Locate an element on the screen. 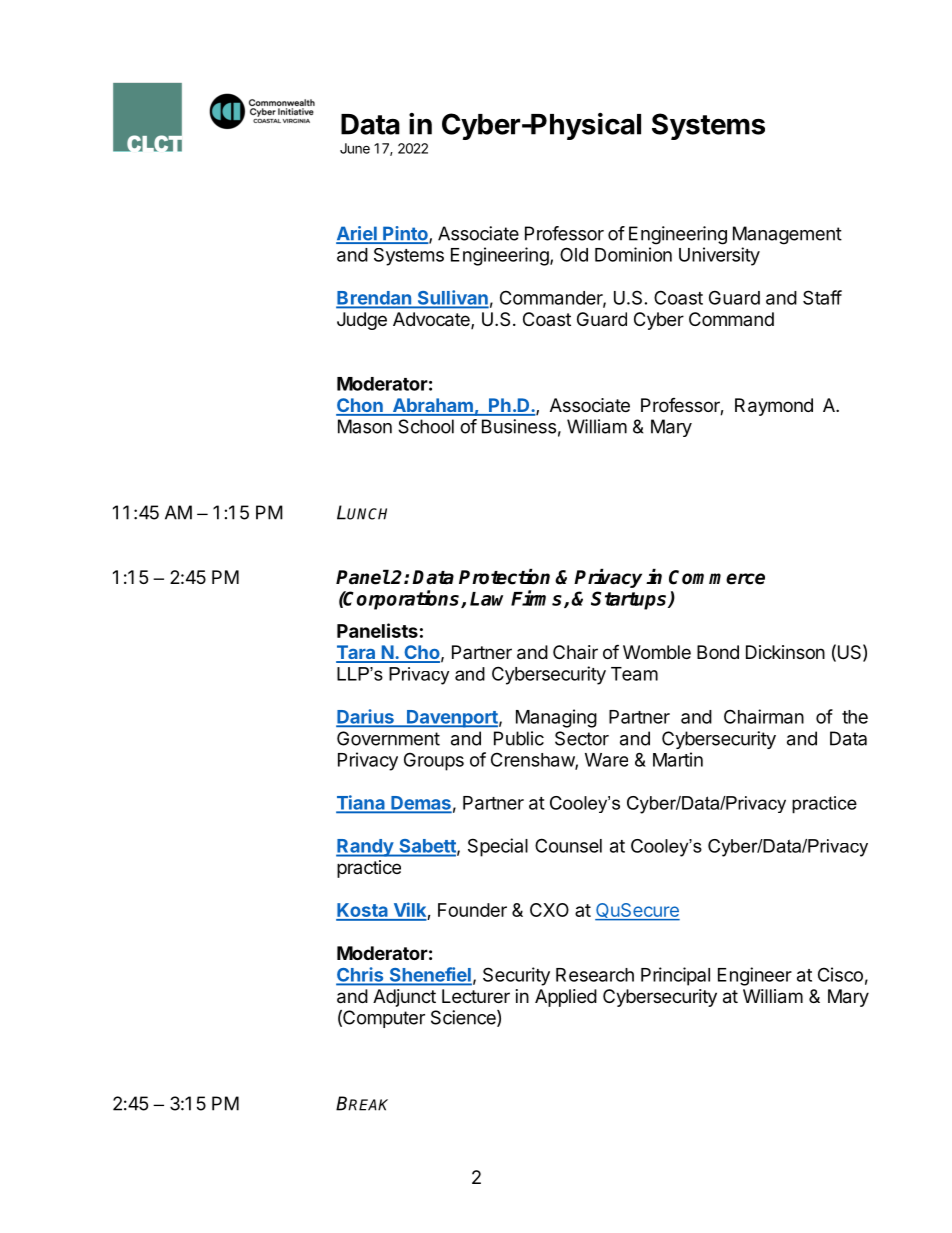  Lecturer is located at coordinates (476, 996).
